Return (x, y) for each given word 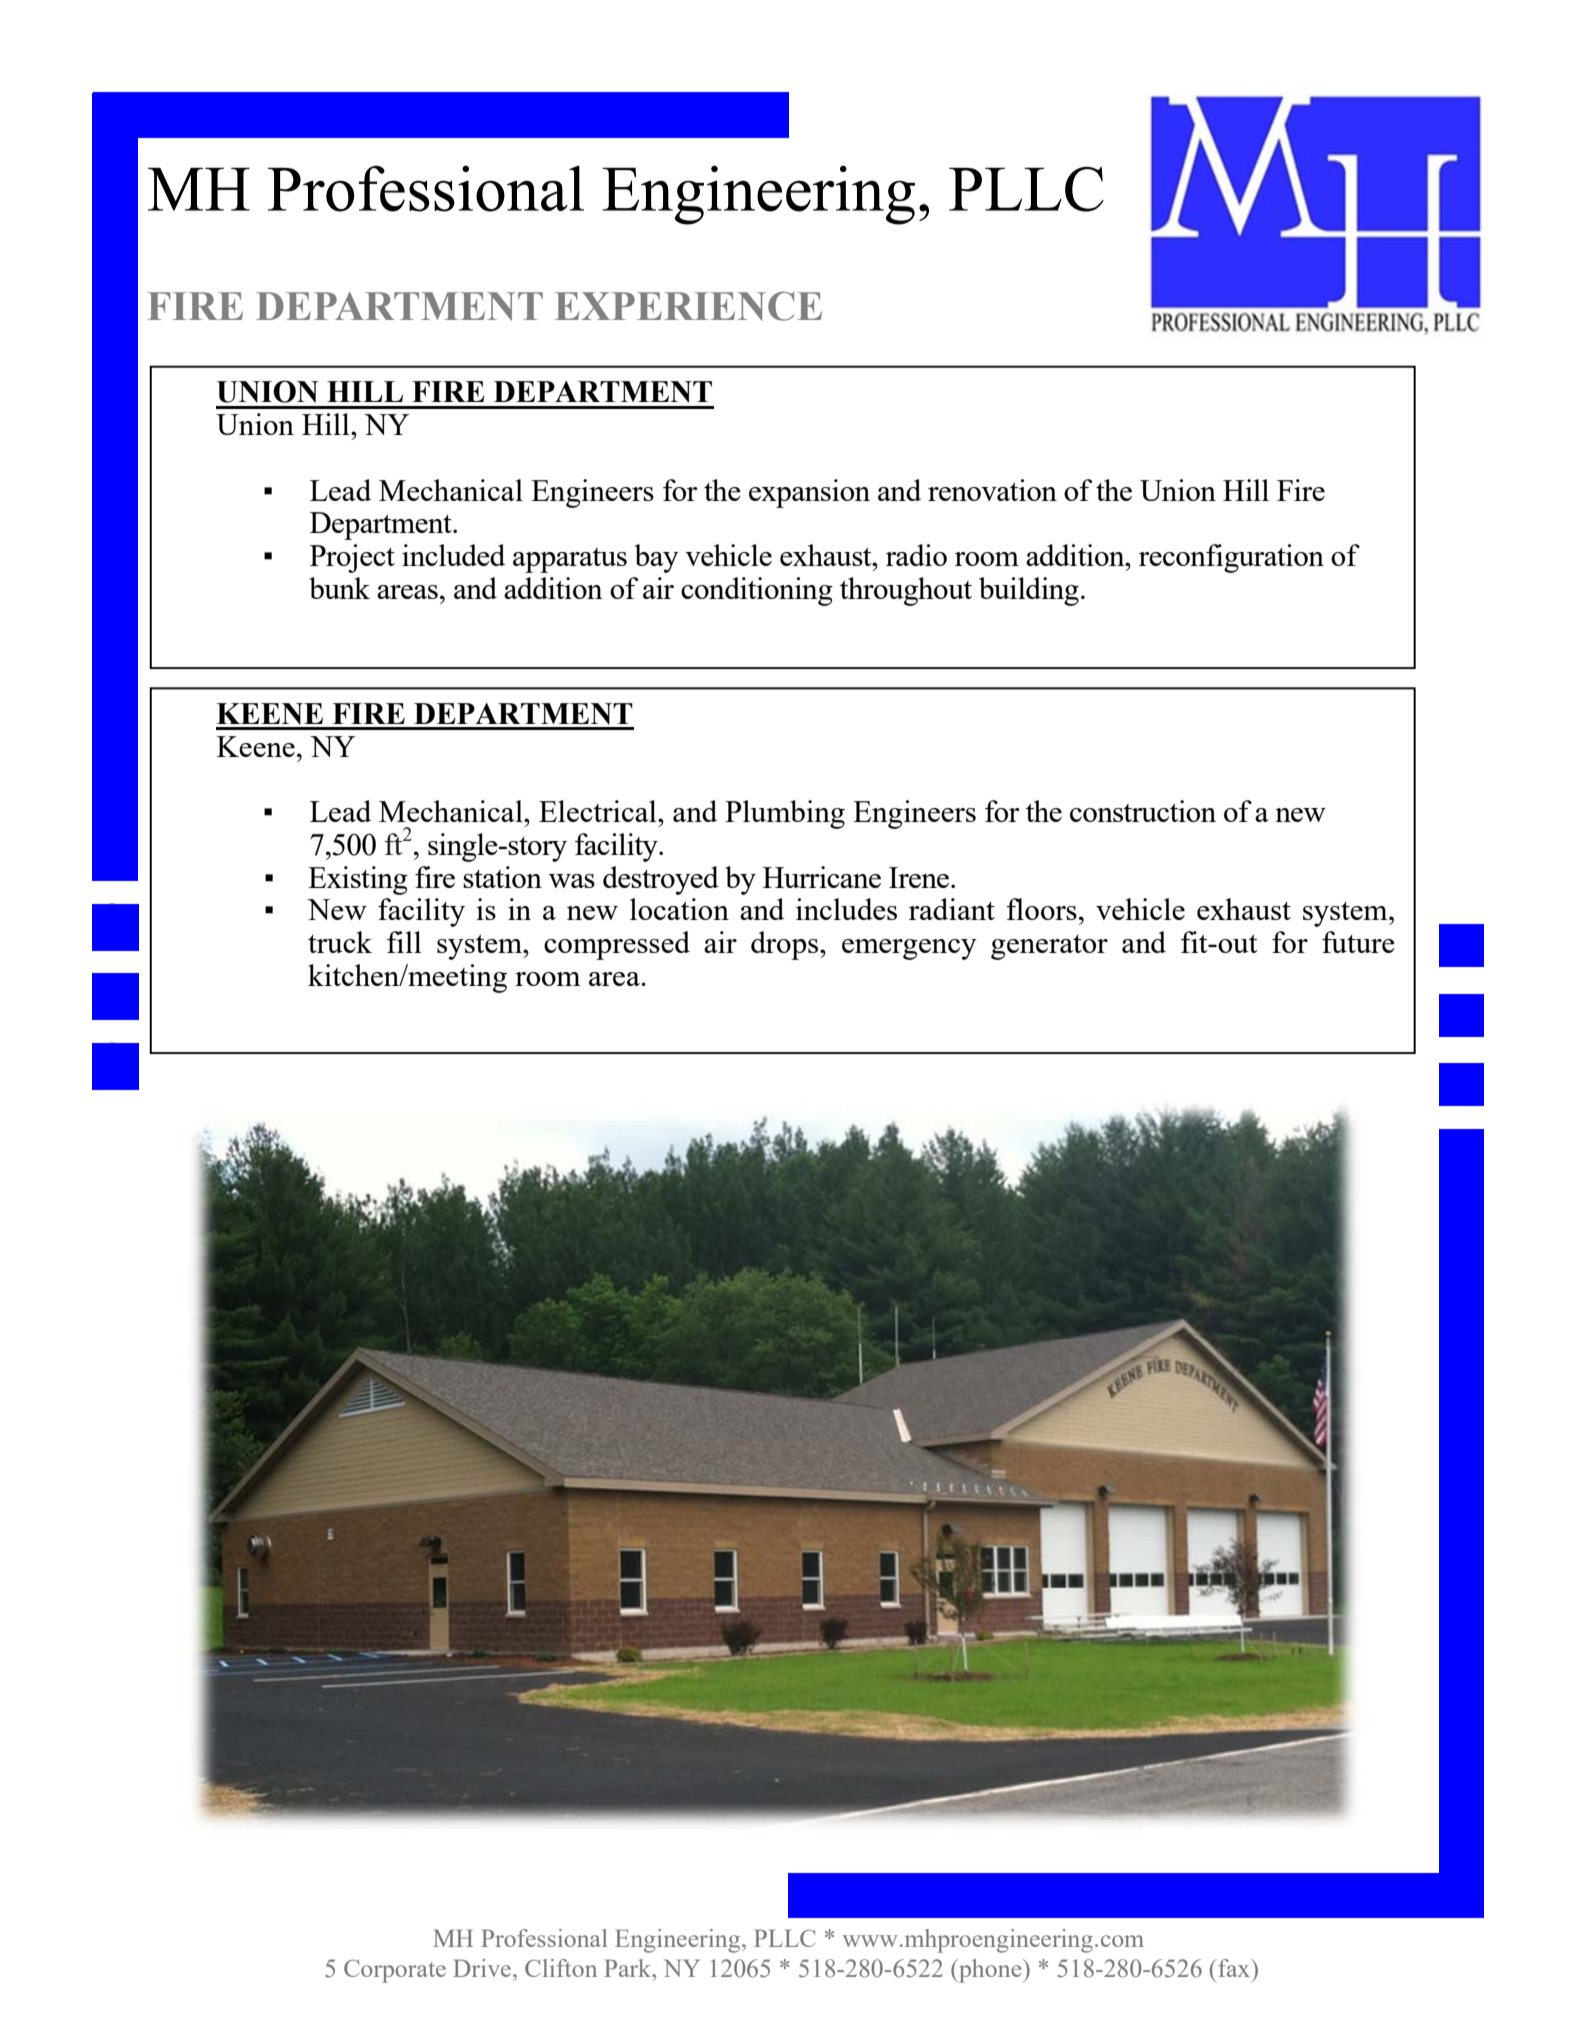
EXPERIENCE (688, 306)
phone (990, 1971)
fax (1234, 1968)
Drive (483, 1968)
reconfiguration (1231, 558)
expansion (809, 493)
